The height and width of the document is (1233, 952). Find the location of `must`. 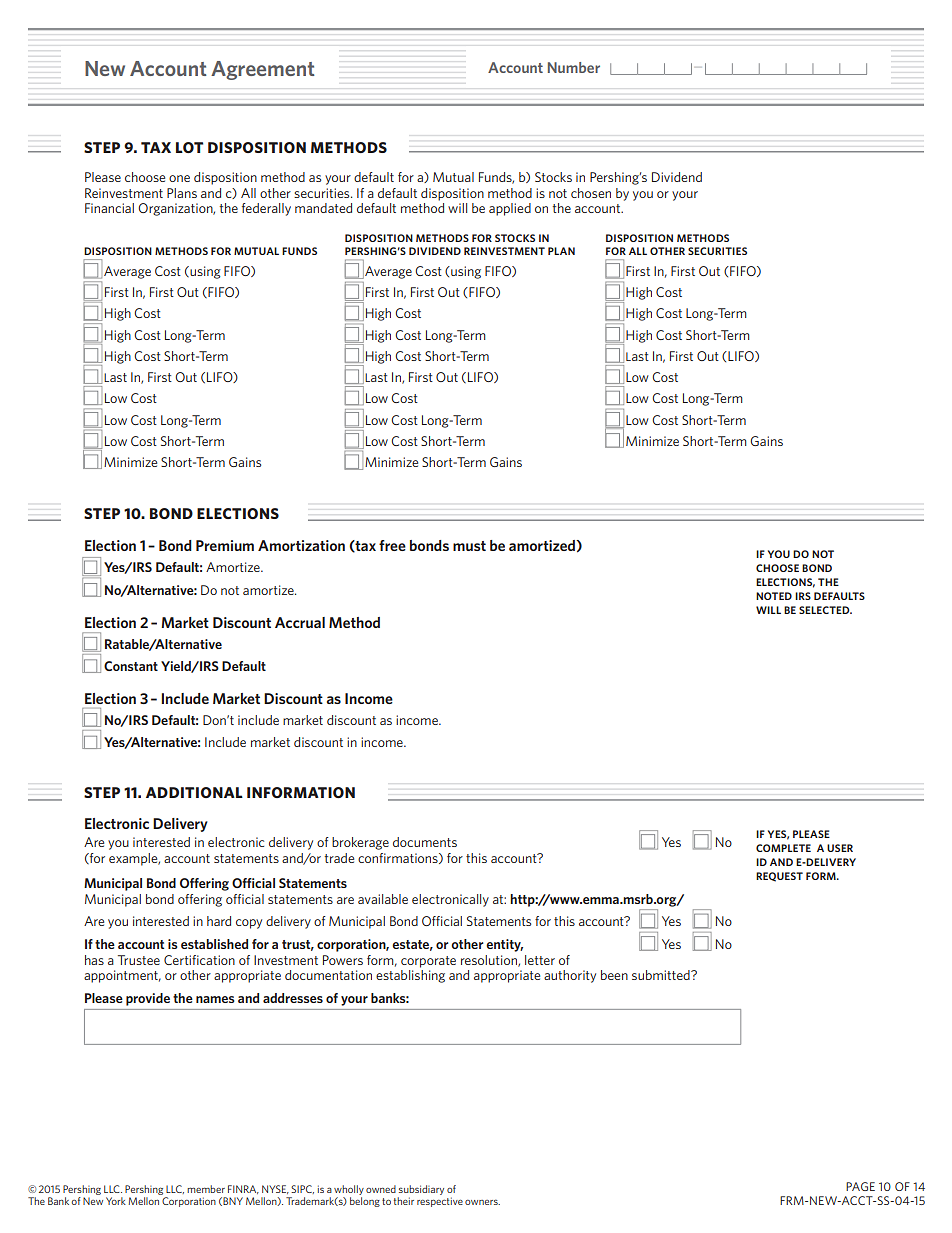

must is located at coordinates (469, 546).
